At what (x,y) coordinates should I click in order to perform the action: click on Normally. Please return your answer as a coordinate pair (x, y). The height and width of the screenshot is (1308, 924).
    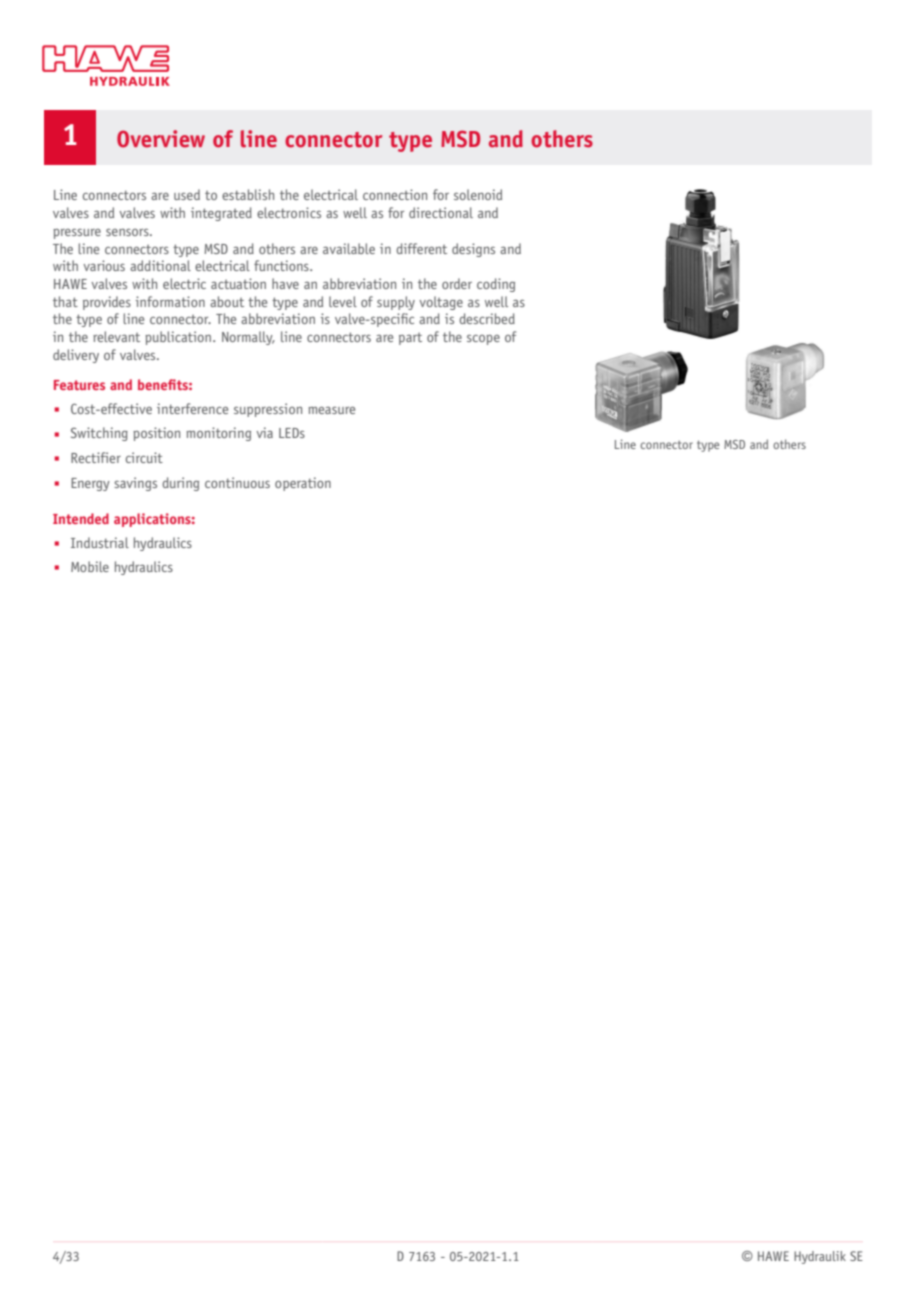
    Looking at the image, I should click on (248, 338).
